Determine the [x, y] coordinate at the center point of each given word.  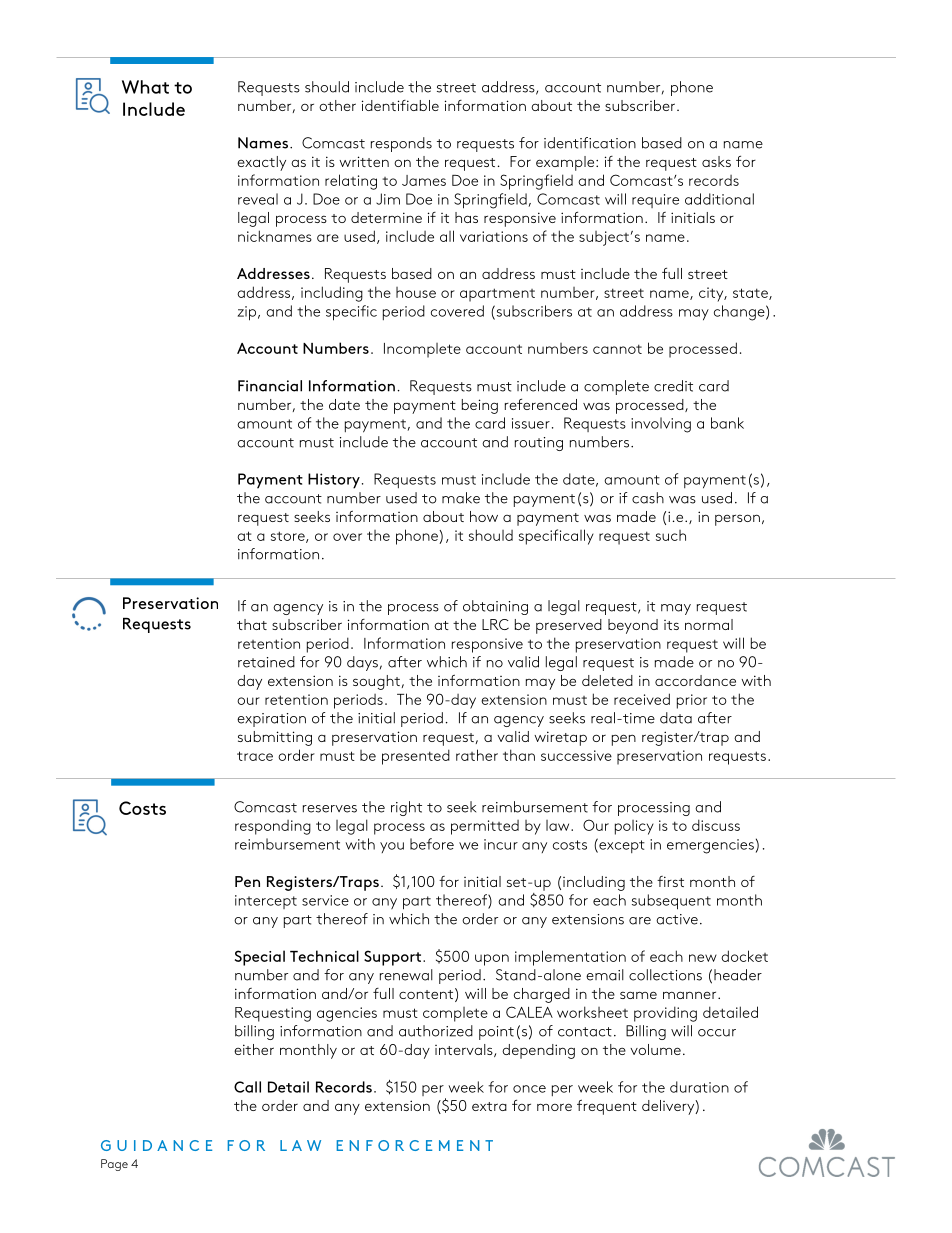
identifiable [400, 105]
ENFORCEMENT [415, 1145]
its [671, 625]
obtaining [495, 607]
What [145, 87]
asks [716, 161]
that [252, 624]
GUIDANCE [156, 1145]
